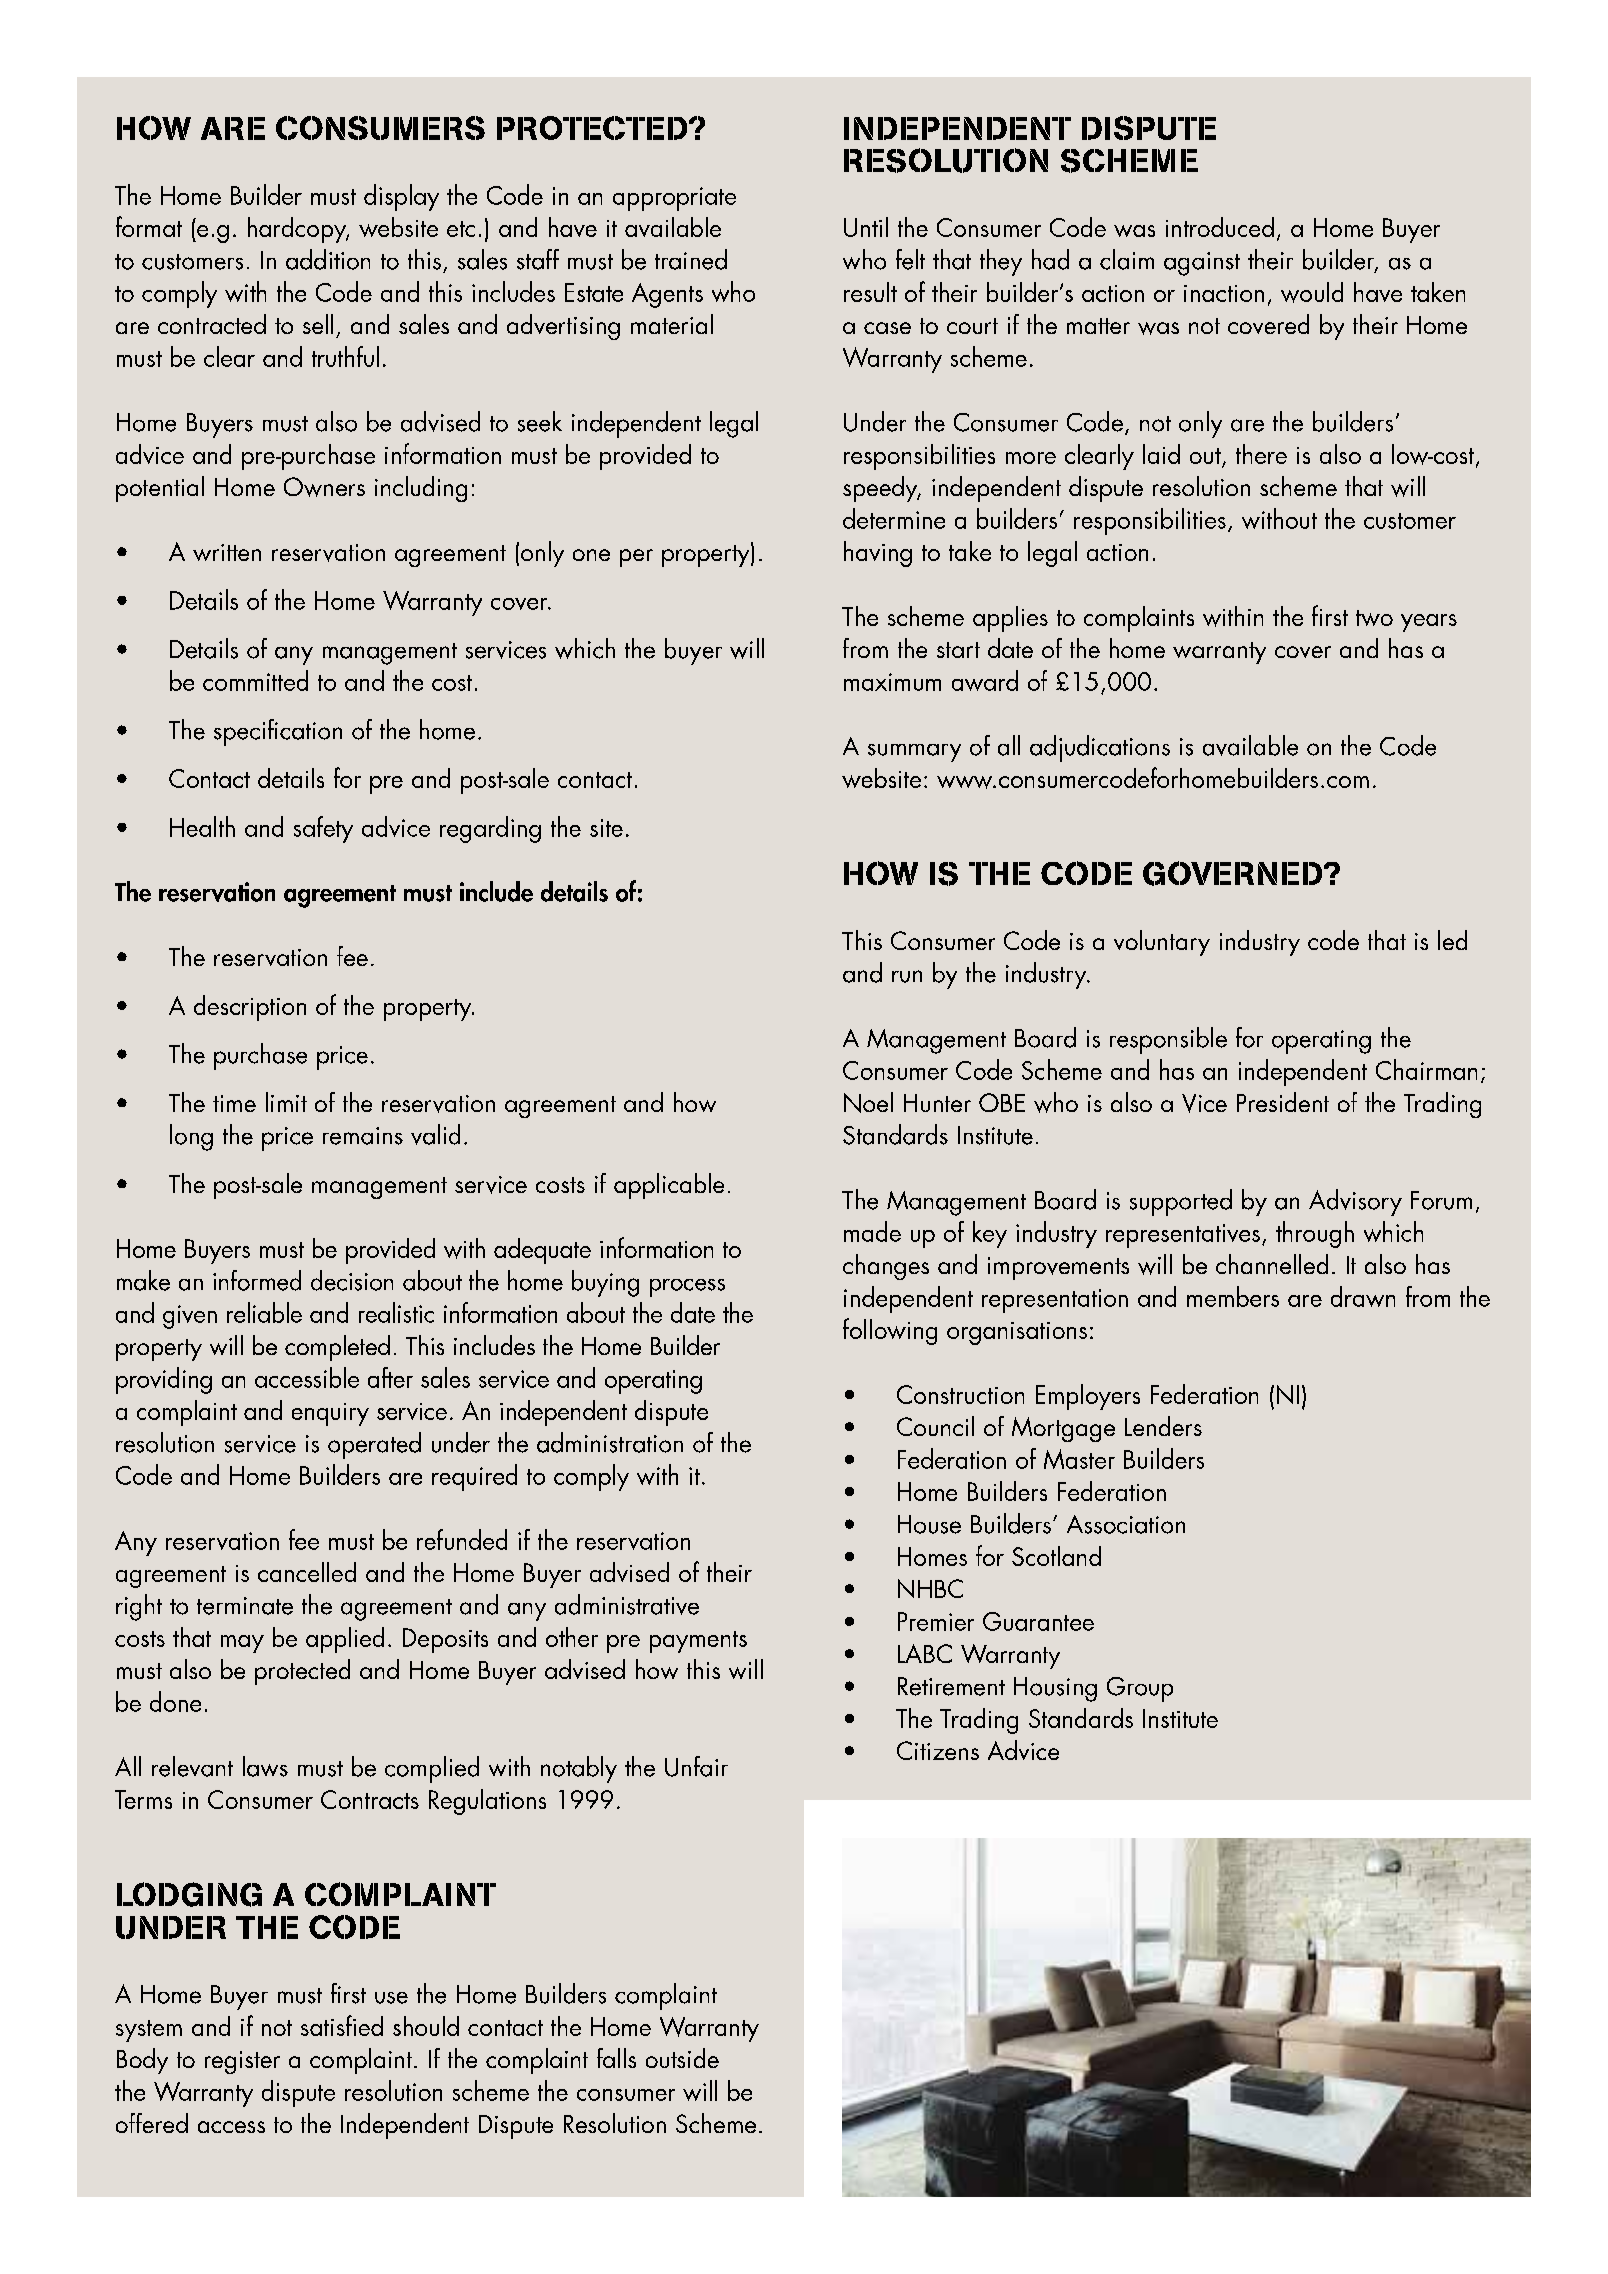 The height and width of the screenshot is (2274, 1608). What do you see at coordinates (914, 753) in the screenshot?
I see `summary` at bounding box center [914, 753].
